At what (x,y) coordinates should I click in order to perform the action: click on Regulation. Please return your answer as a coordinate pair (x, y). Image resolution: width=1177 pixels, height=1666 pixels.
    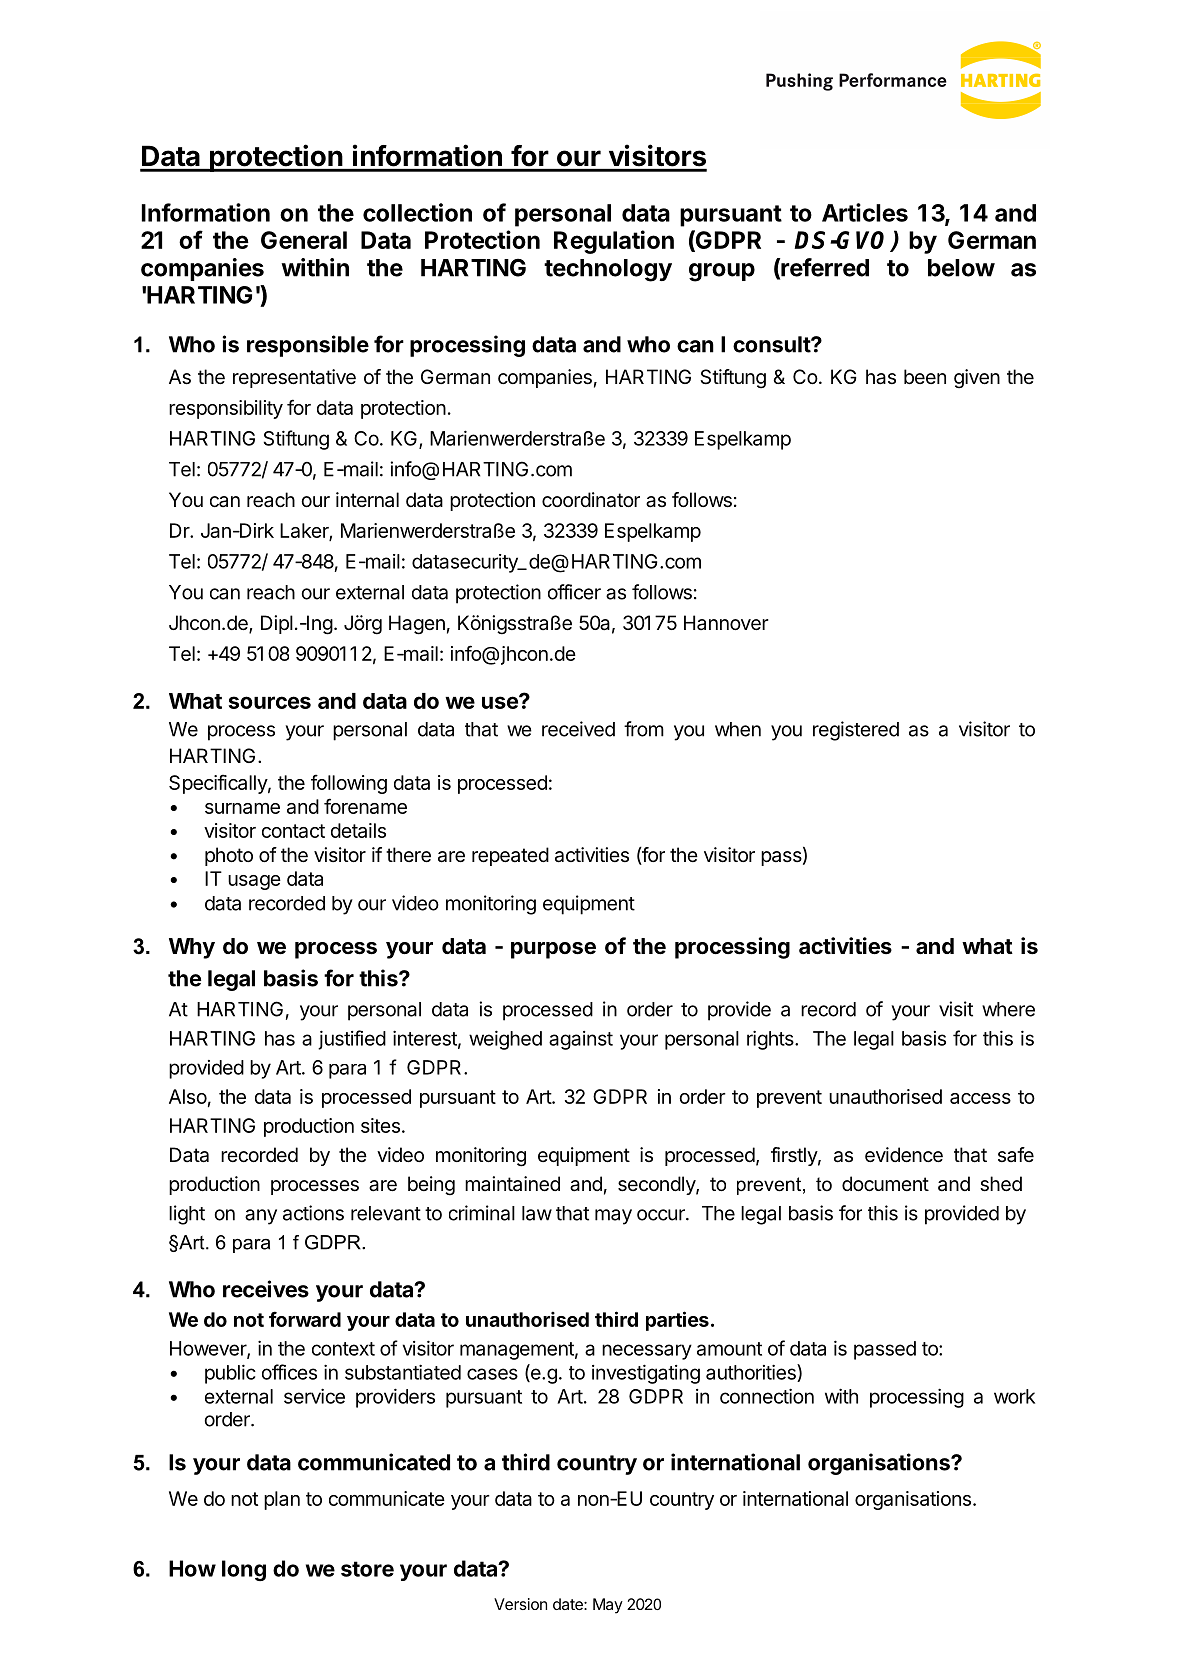
    Looking at the image, I should click on (614, 242).
